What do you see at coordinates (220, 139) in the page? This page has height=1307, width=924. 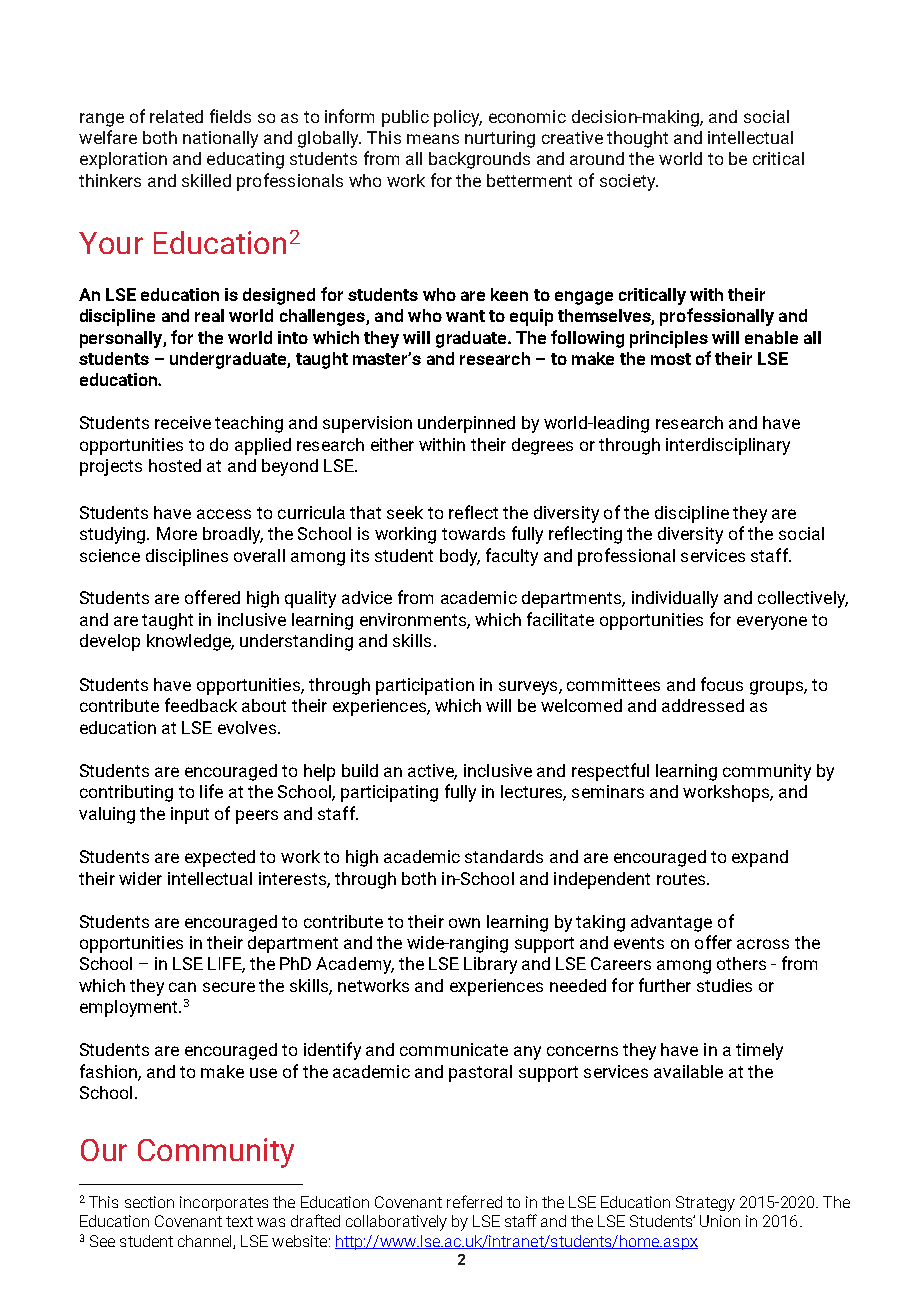 I see `nationally` at bounding box center [220, 139].
